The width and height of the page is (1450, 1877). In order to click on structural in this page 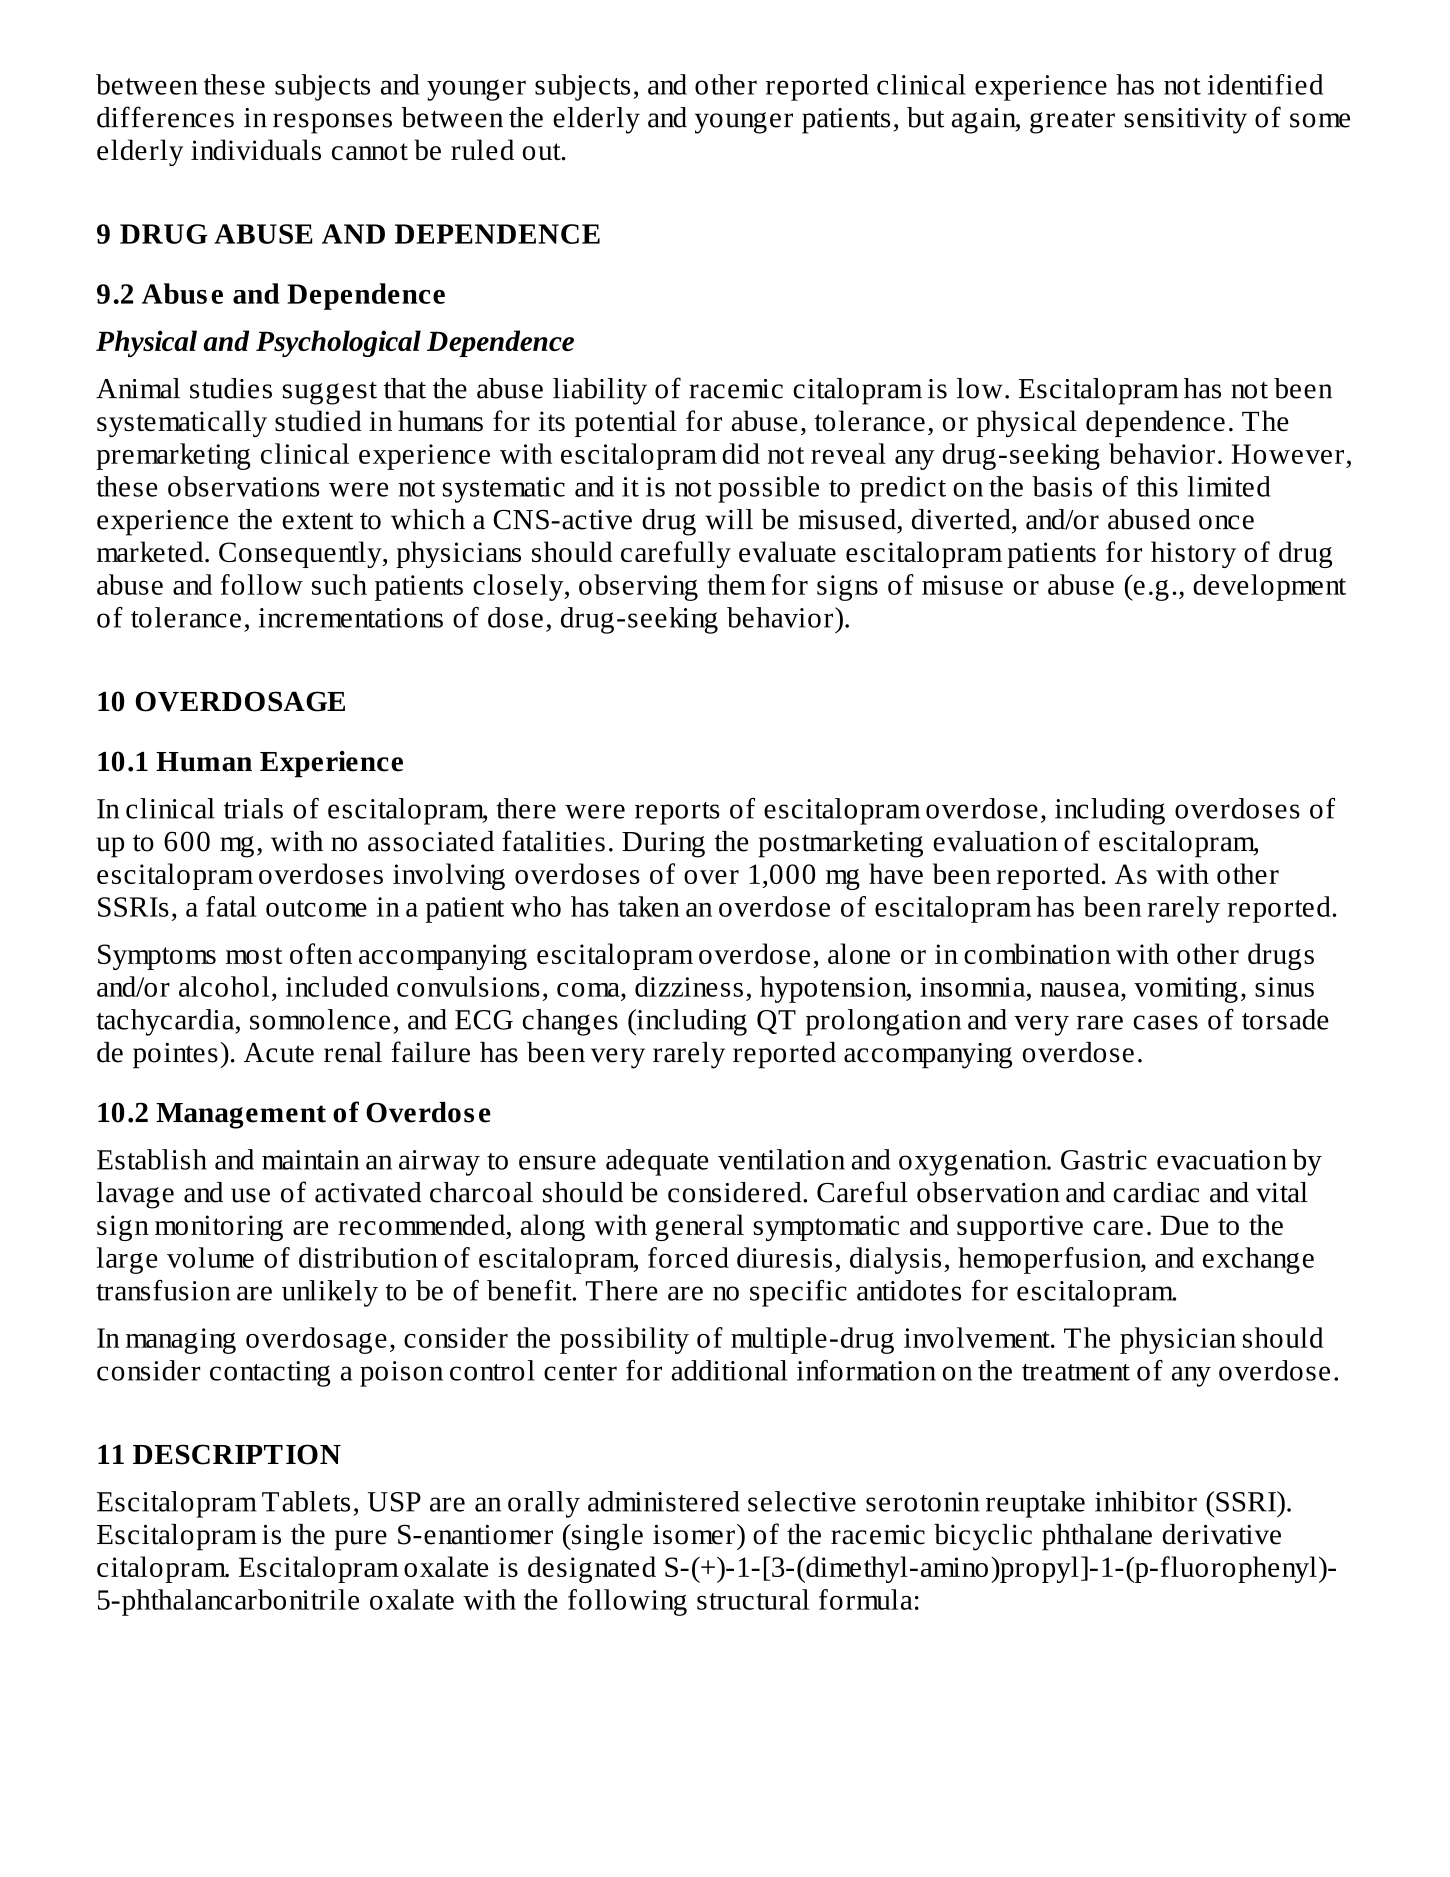, I will do `click(753, 1599)`.
